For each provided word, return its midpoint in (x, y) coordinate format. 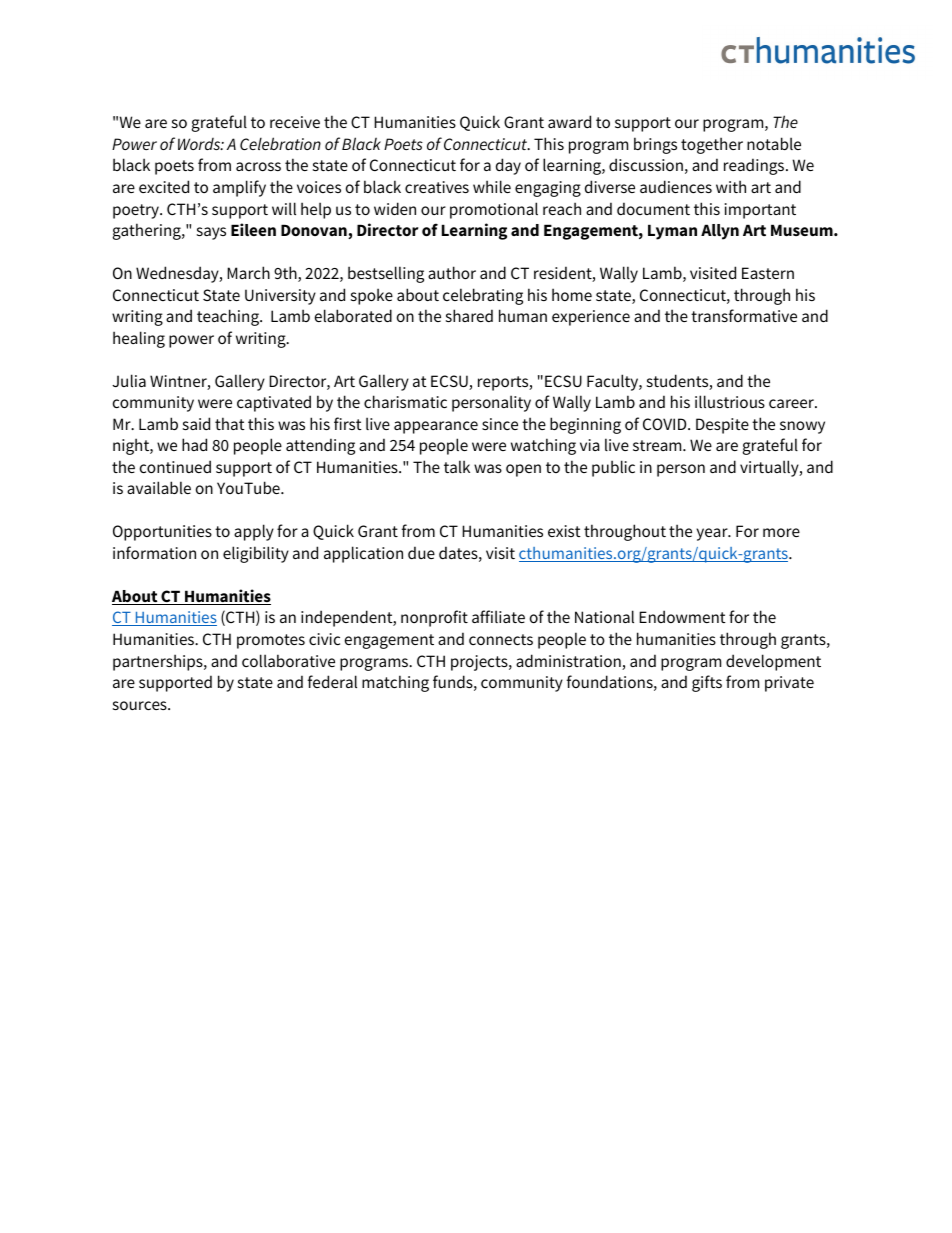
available (159, 487)
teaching (229, 317)
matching (395, 683)
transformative (744, 315)
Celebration (280, 143)
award (569, 121)
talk (457, 466)
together (712, 145)
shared (469, 315)
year (713, 534)
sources (141, 705)
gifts (707, 683)
